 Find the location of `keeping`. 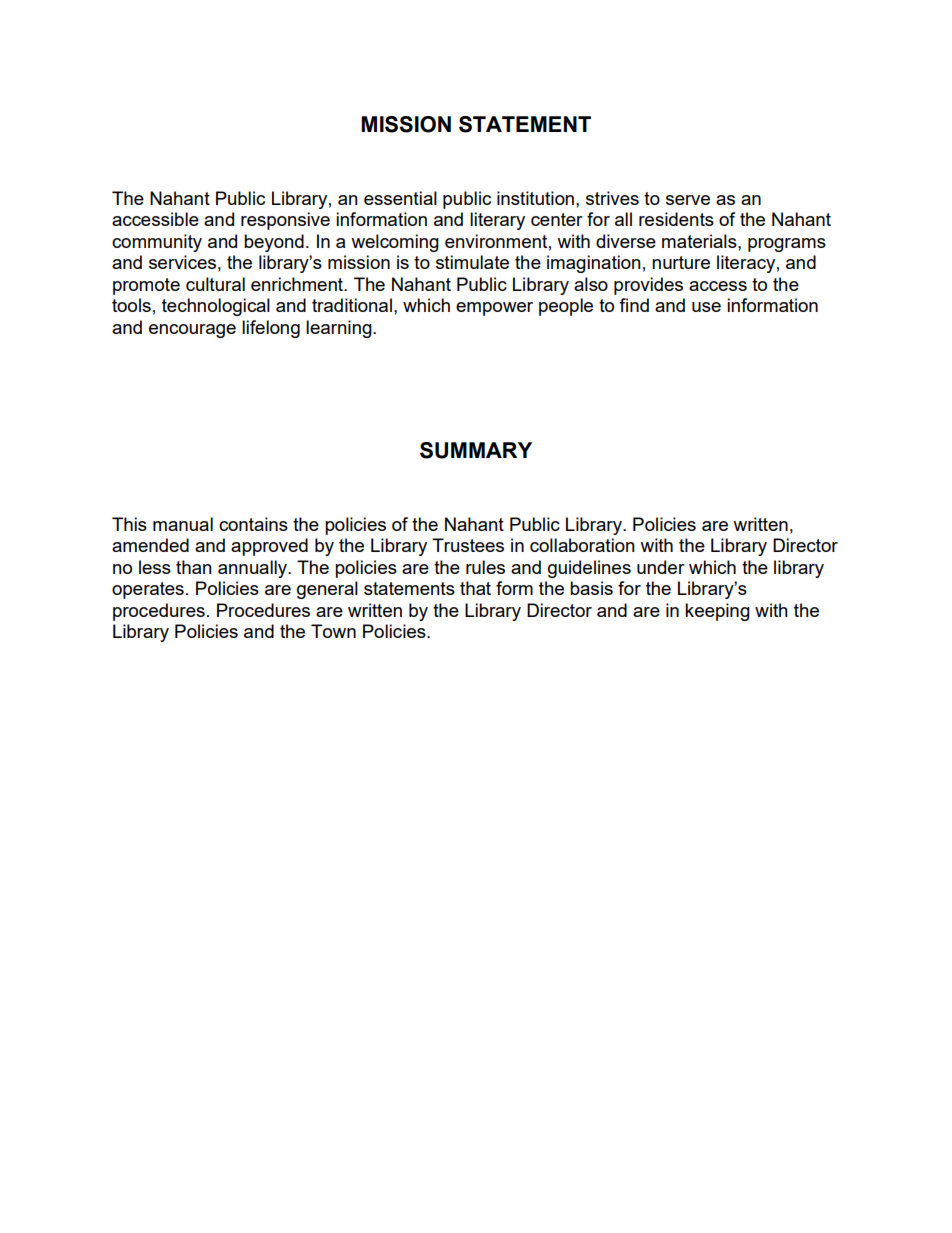

keeping is located at coordinates (717, 612).
